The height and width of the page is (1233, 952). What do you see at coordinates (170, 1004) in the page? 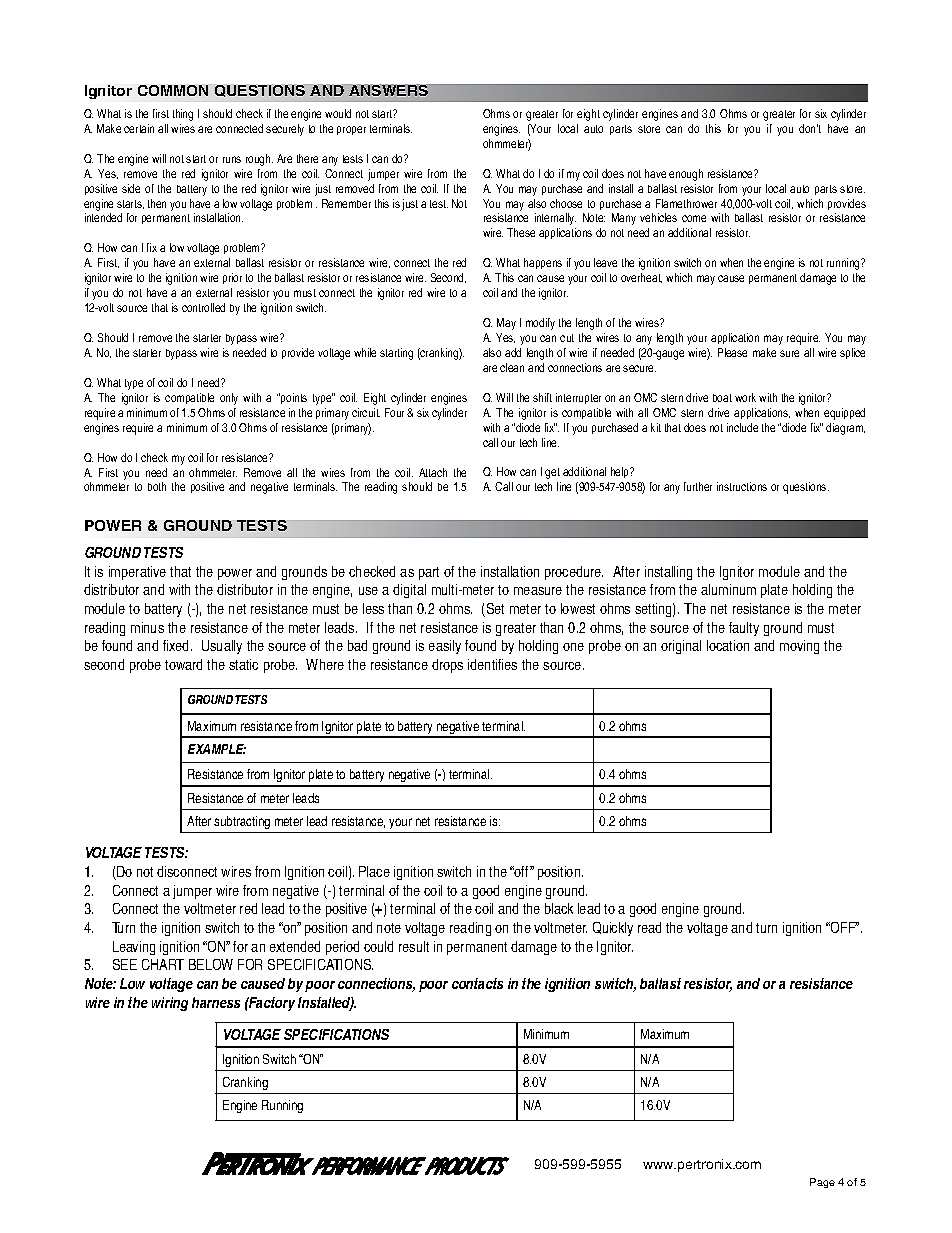
I see `wiring` at bounding box center [170, 1004].
